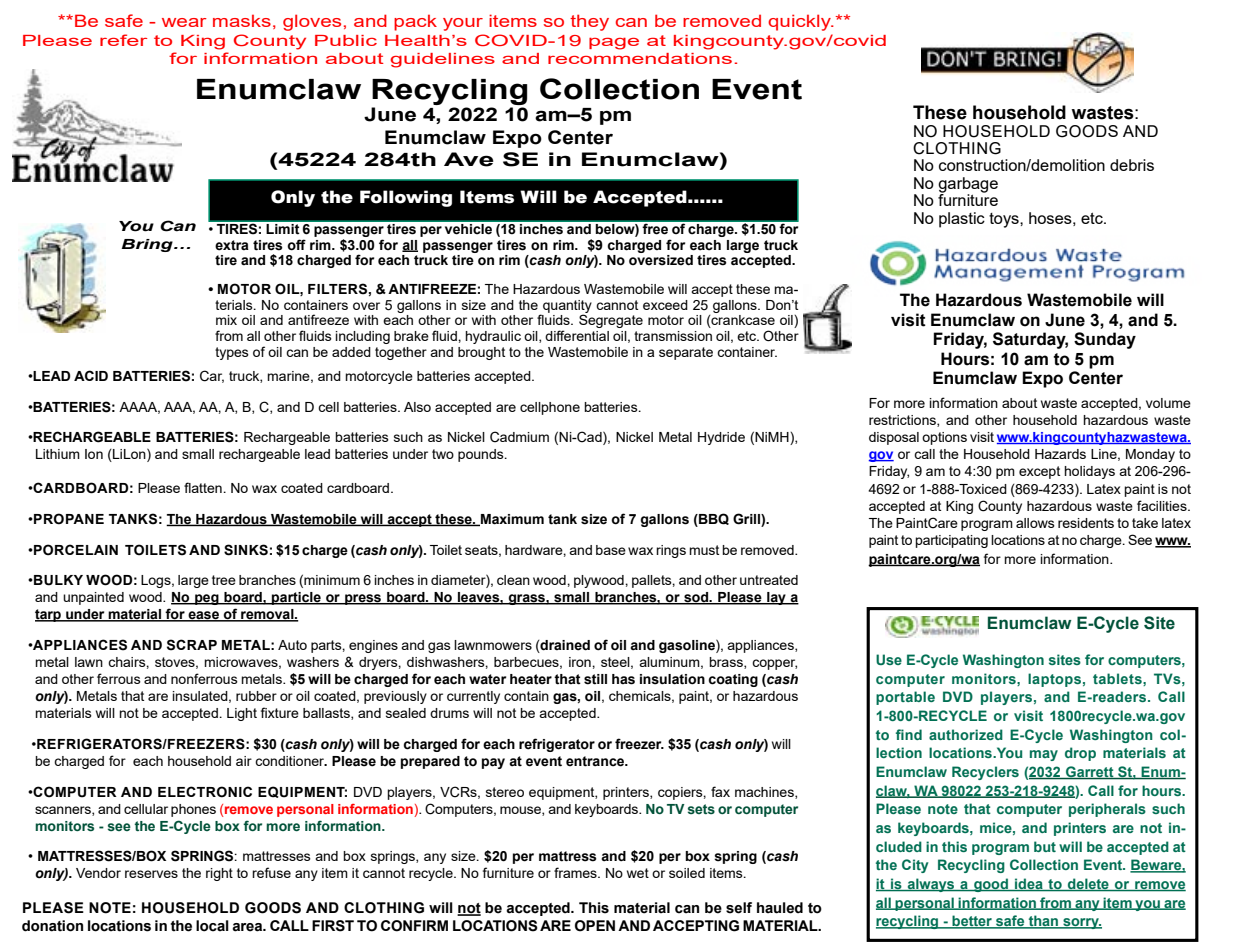 The width and height of the page is (1233, 952). Describe the element at coordinates (951, 541) in the page. I see `participating` at that location.
